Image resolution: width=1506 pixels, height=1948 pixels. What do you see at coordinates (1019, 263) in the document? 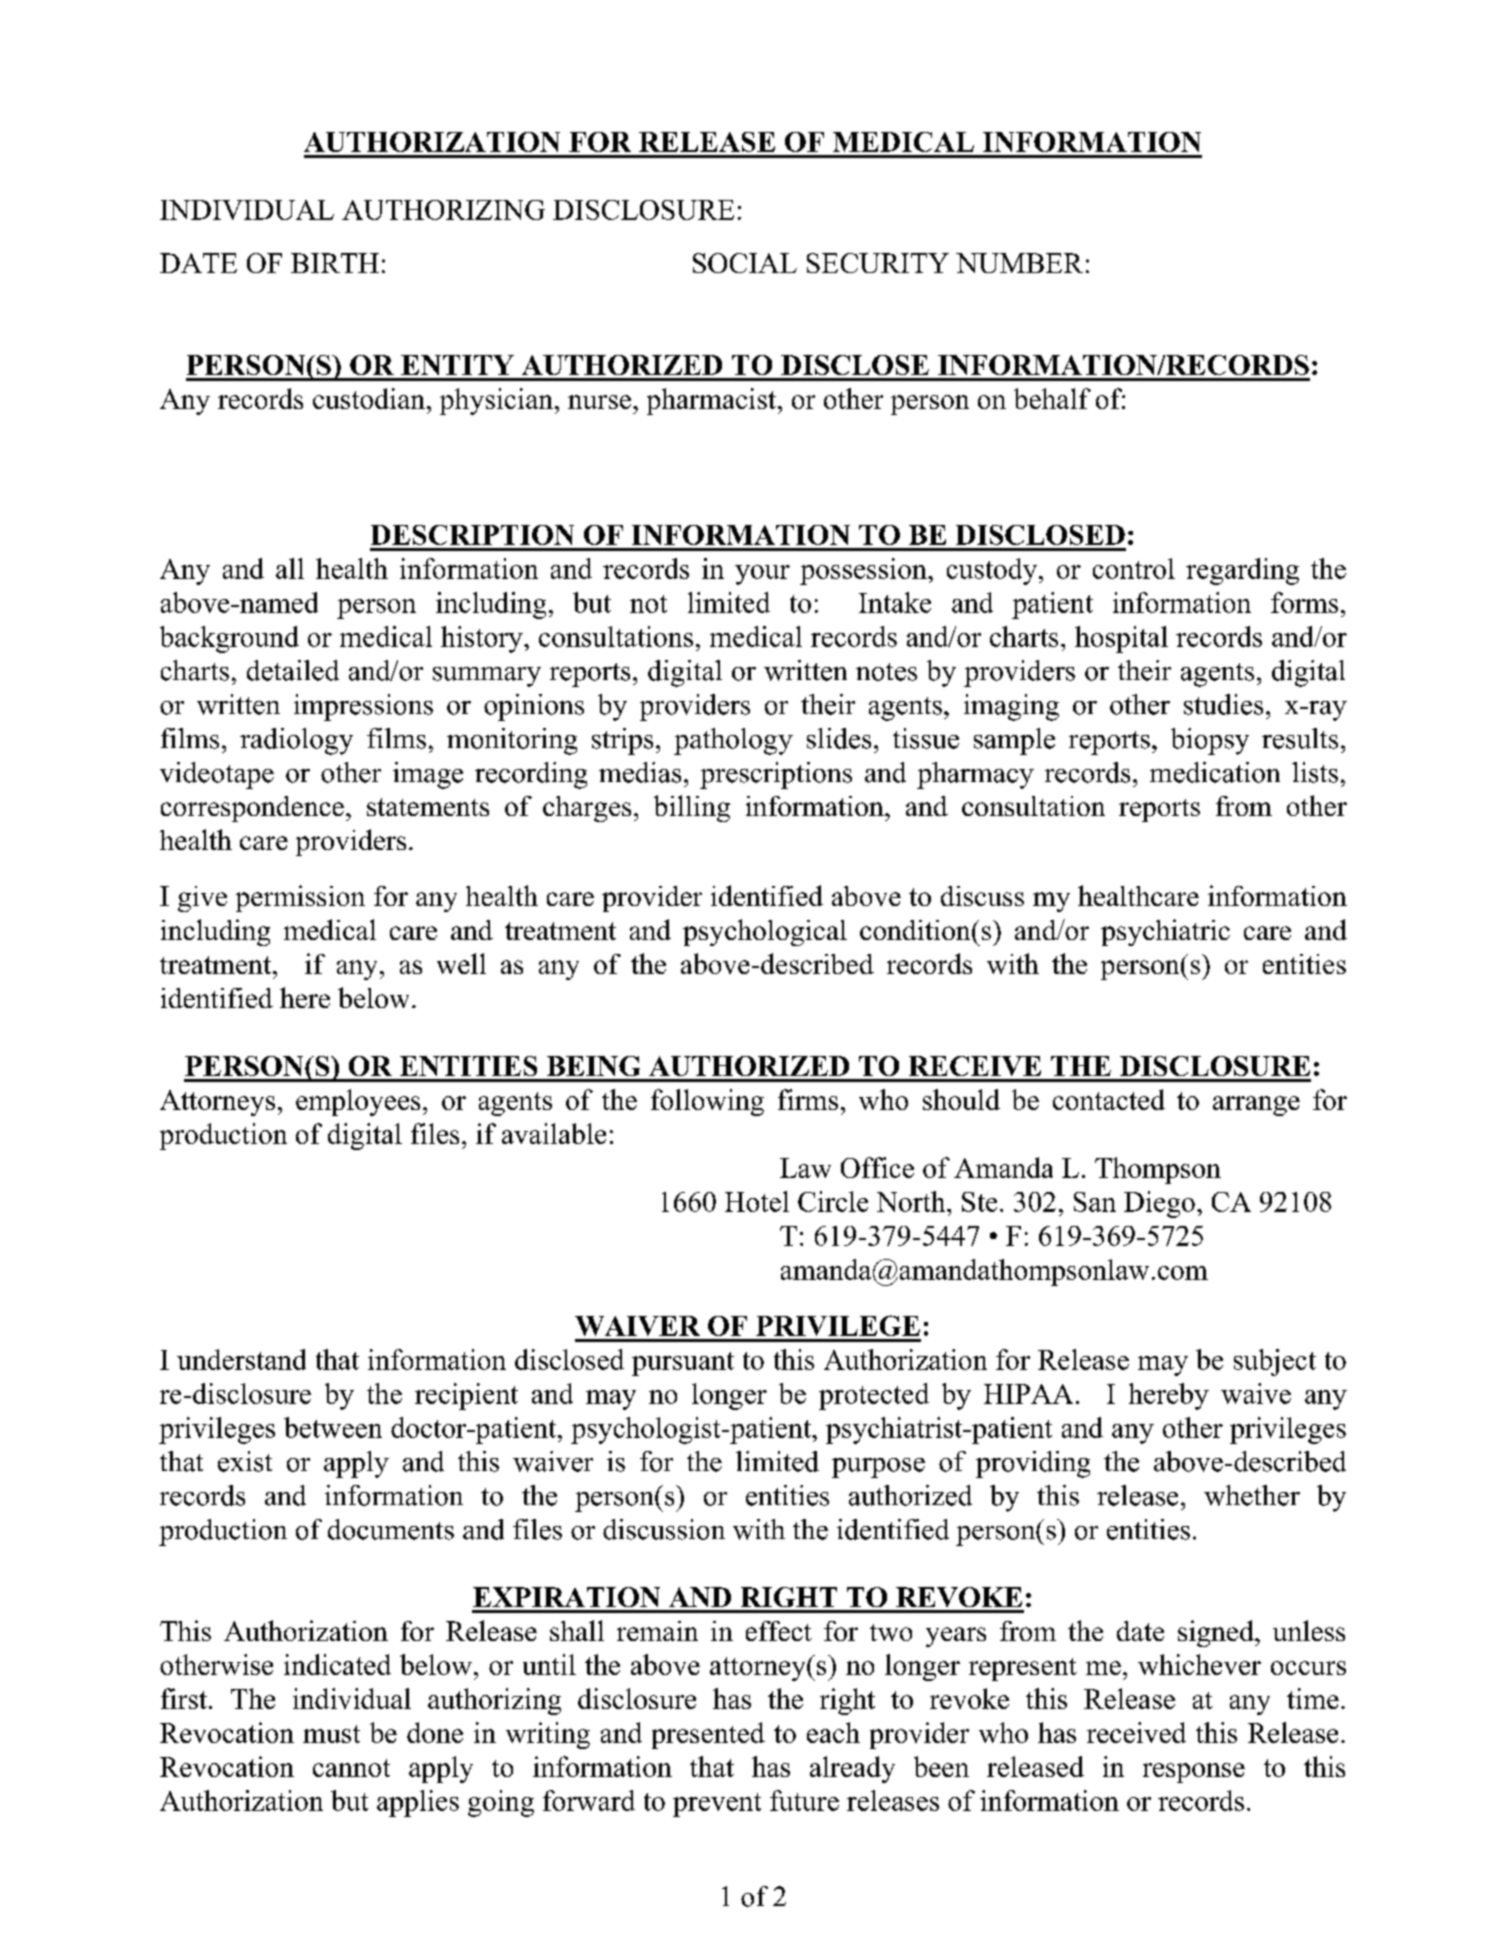
I see `NUMBER` at bounding box center [1019, 263].
